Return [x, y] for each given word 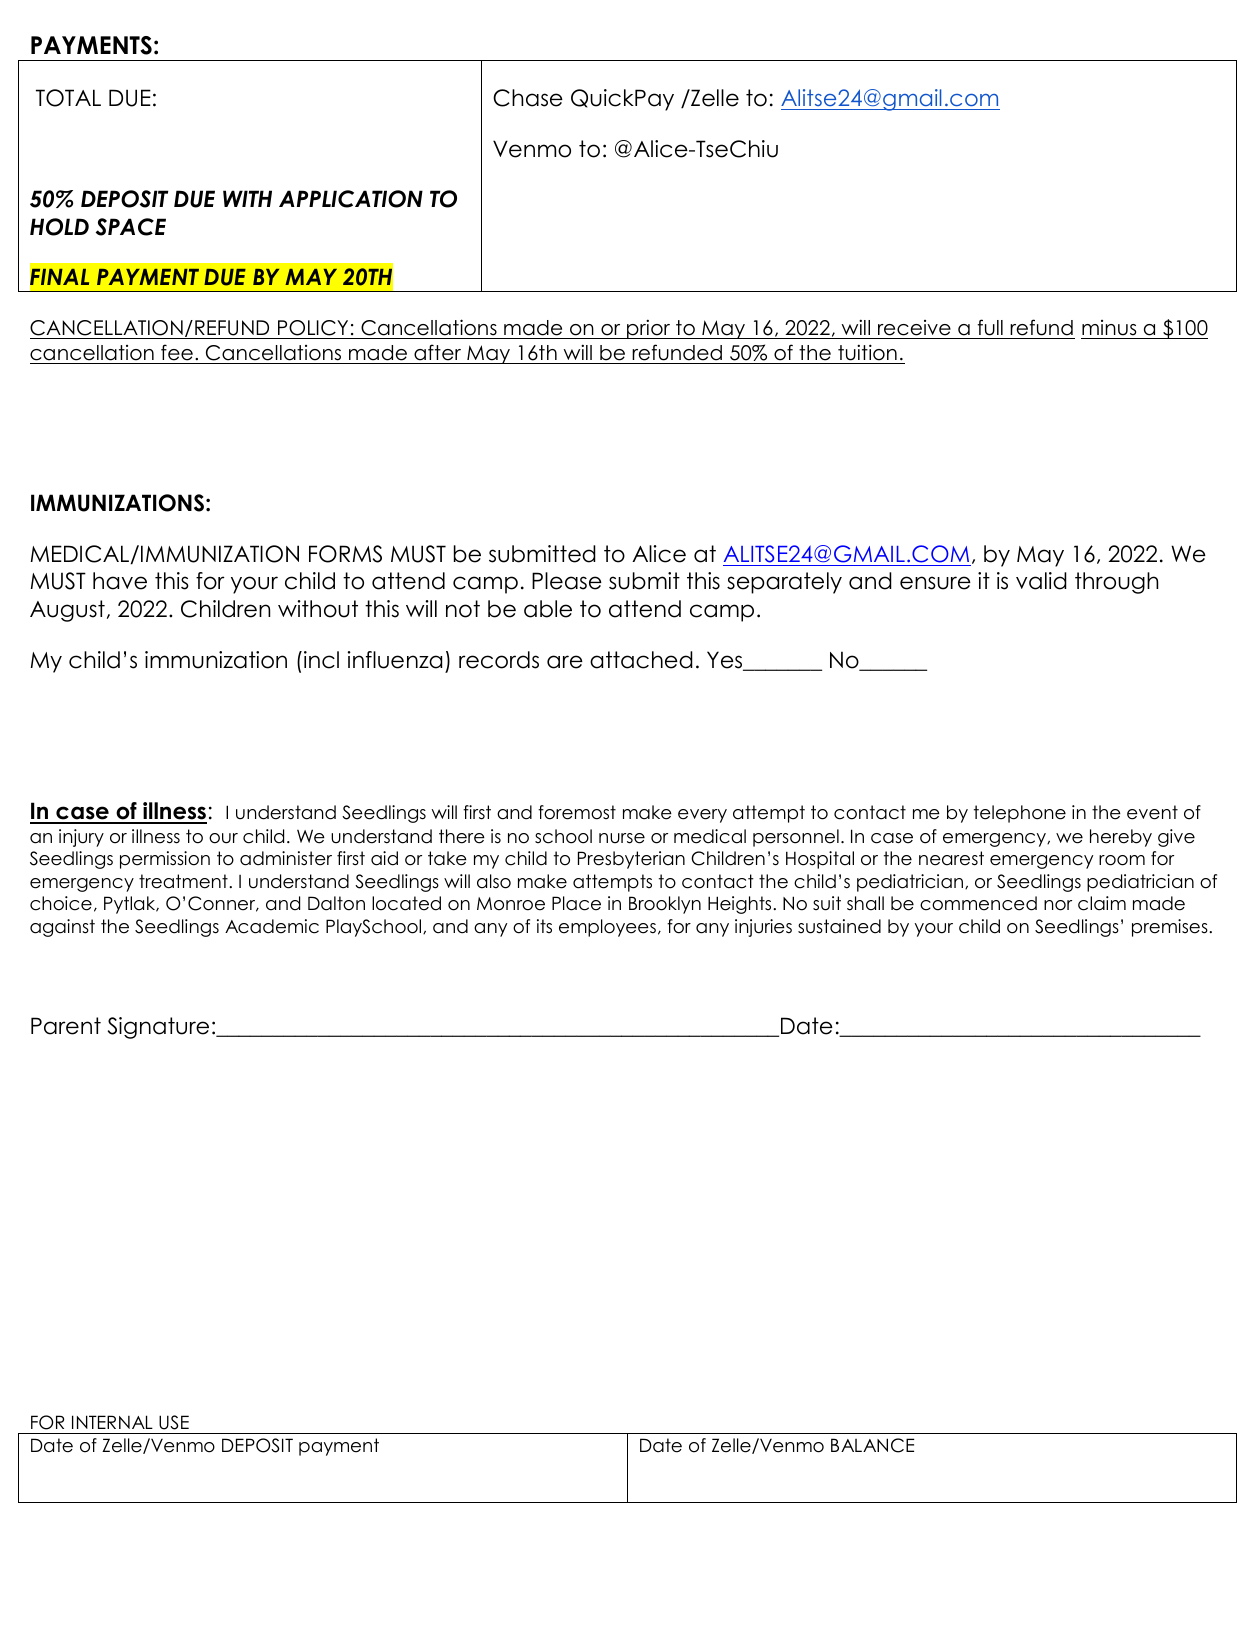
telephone [1020, 814]
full [990, 327]
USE [174, 1422]
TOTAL [68, 98]
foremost [577, 812]
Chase [528, 98]
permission [165, 860]
